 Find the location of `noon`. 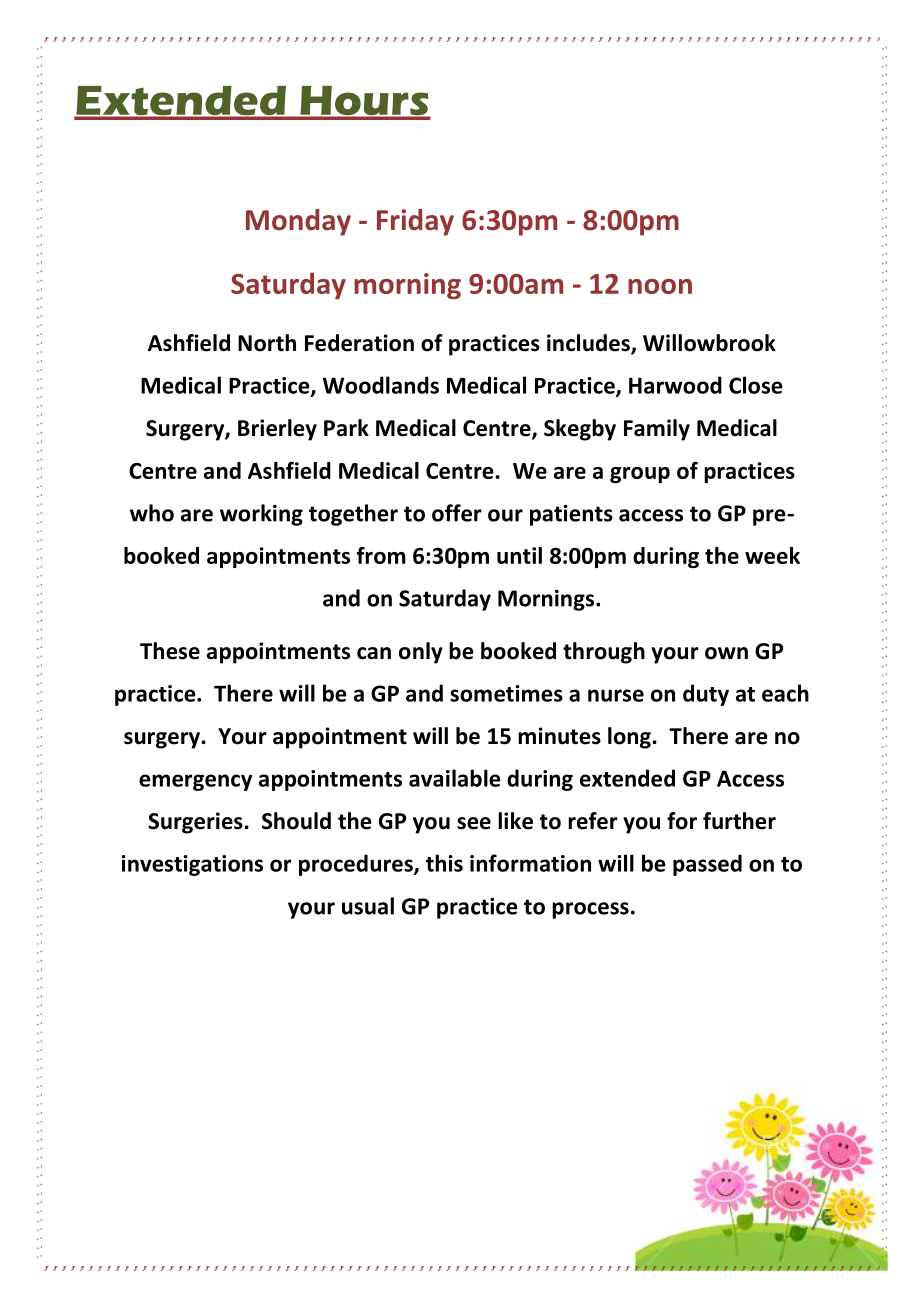

noon is located at coordinates (660, 286).
